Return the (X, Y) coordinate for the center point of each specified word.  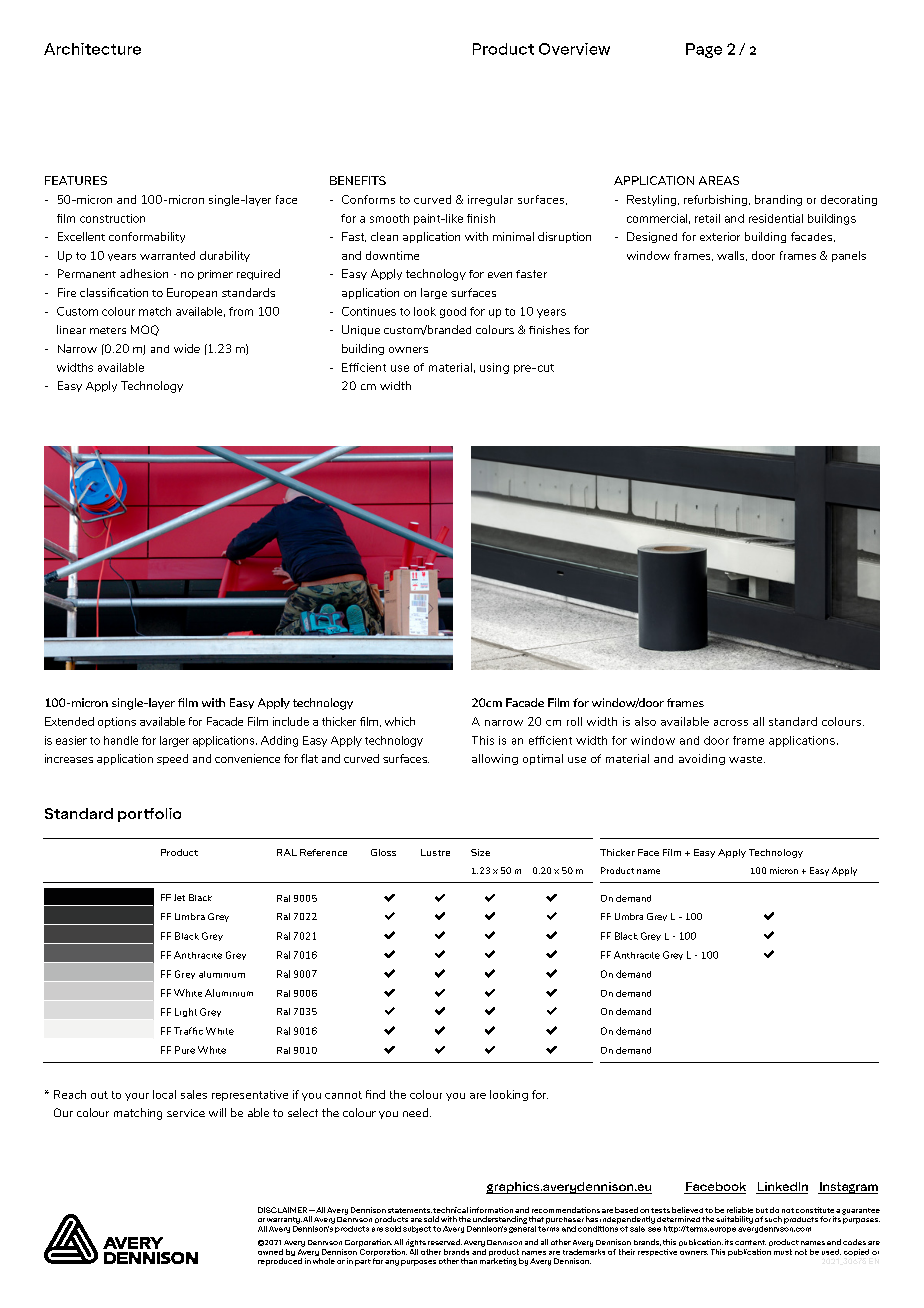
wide (187, 348)
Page (704, 50)
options (117, 722)
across (731, 723)
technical (450, 1210)
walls (732, 256)
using (494, 368)
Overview (574, 49)
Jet (179, 897)
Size (480, 852)
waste (747, 759)
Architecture (92, 49)
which (400, 721)
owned (270, 1252)
